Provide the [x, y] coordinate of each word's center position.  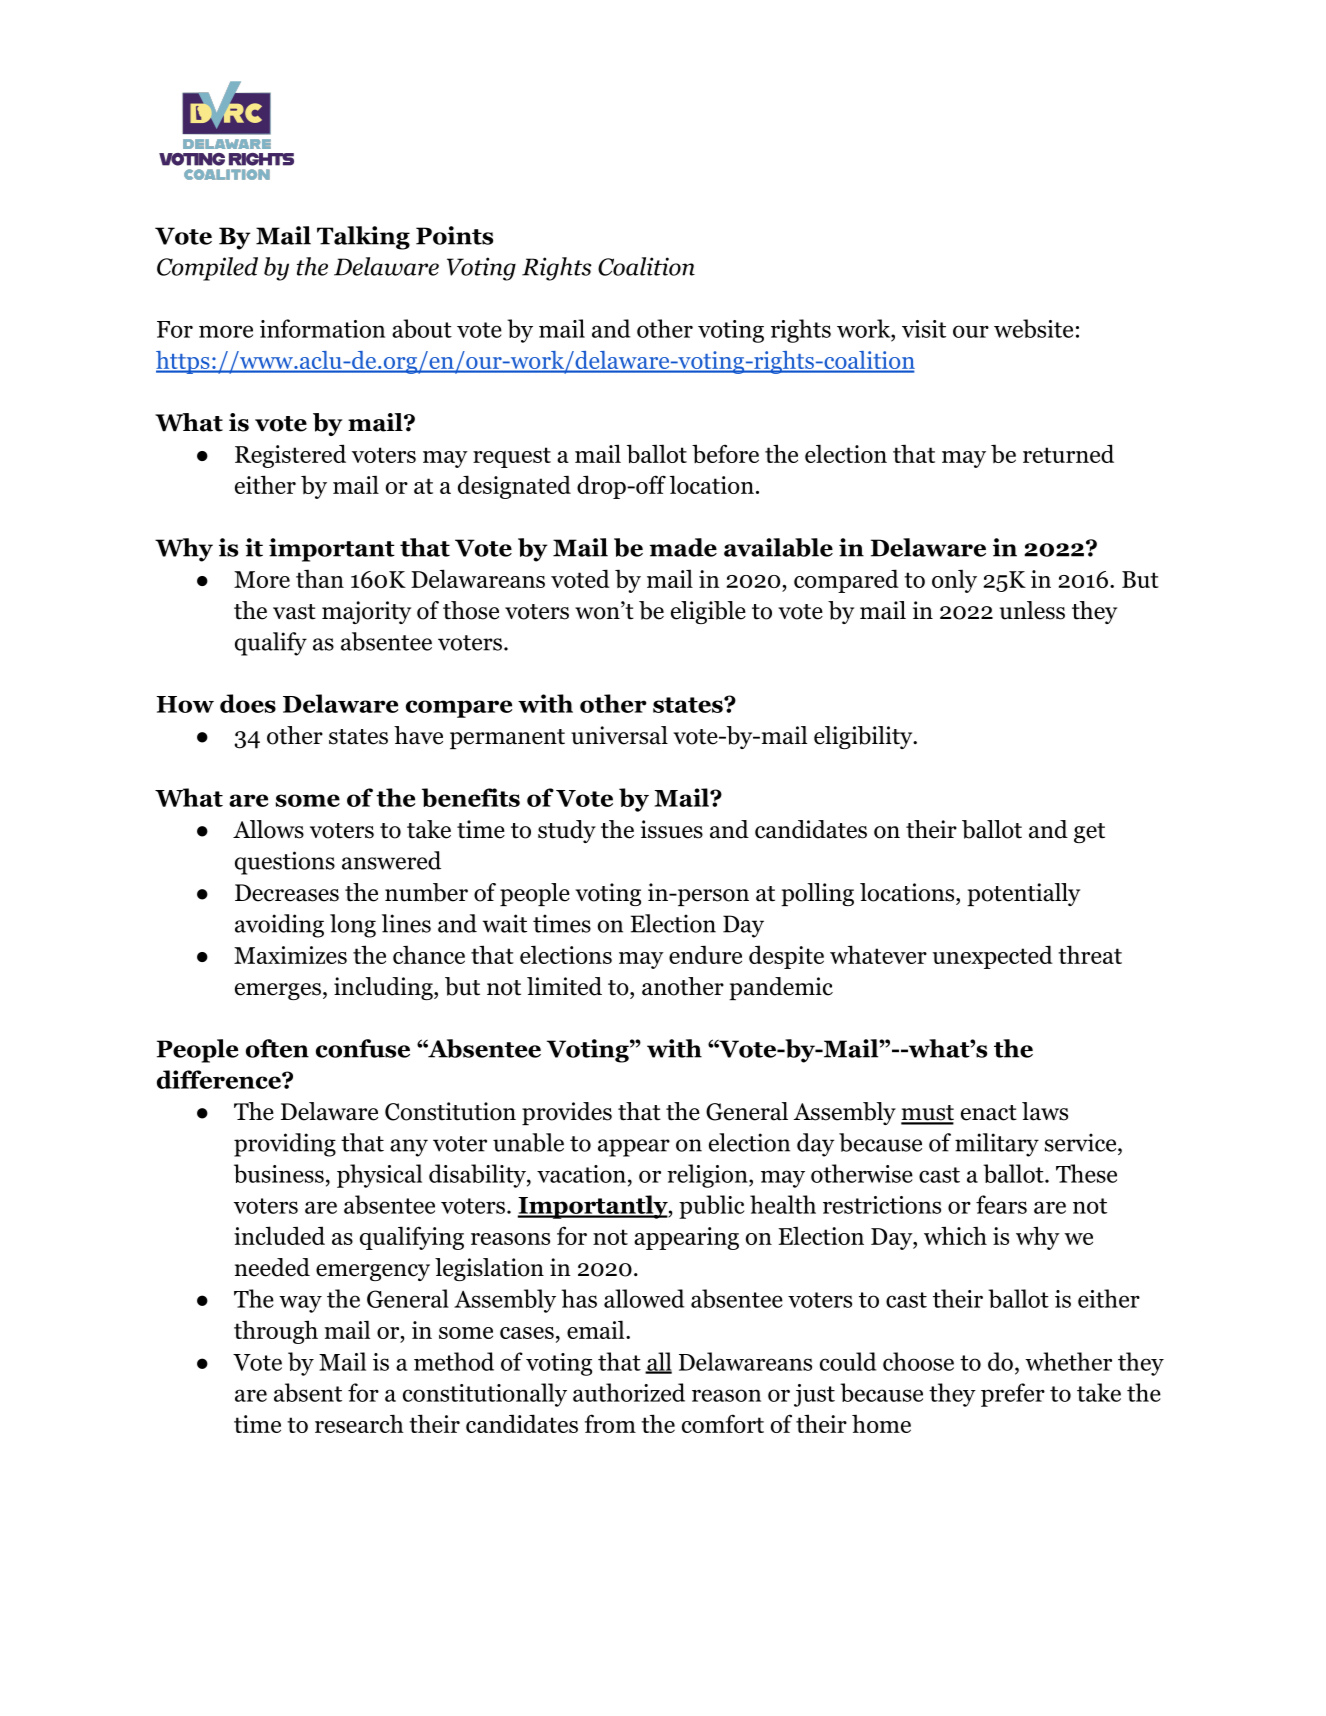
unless [1032, 610]
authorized [629, 1392]
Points [454, 235]
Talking [363, 238]
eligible [708, 612]
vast [294, 612]
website [1033, 328]
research [359, 1423]
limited [564, 986]
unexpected [992, 957]
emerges [278, 991]
